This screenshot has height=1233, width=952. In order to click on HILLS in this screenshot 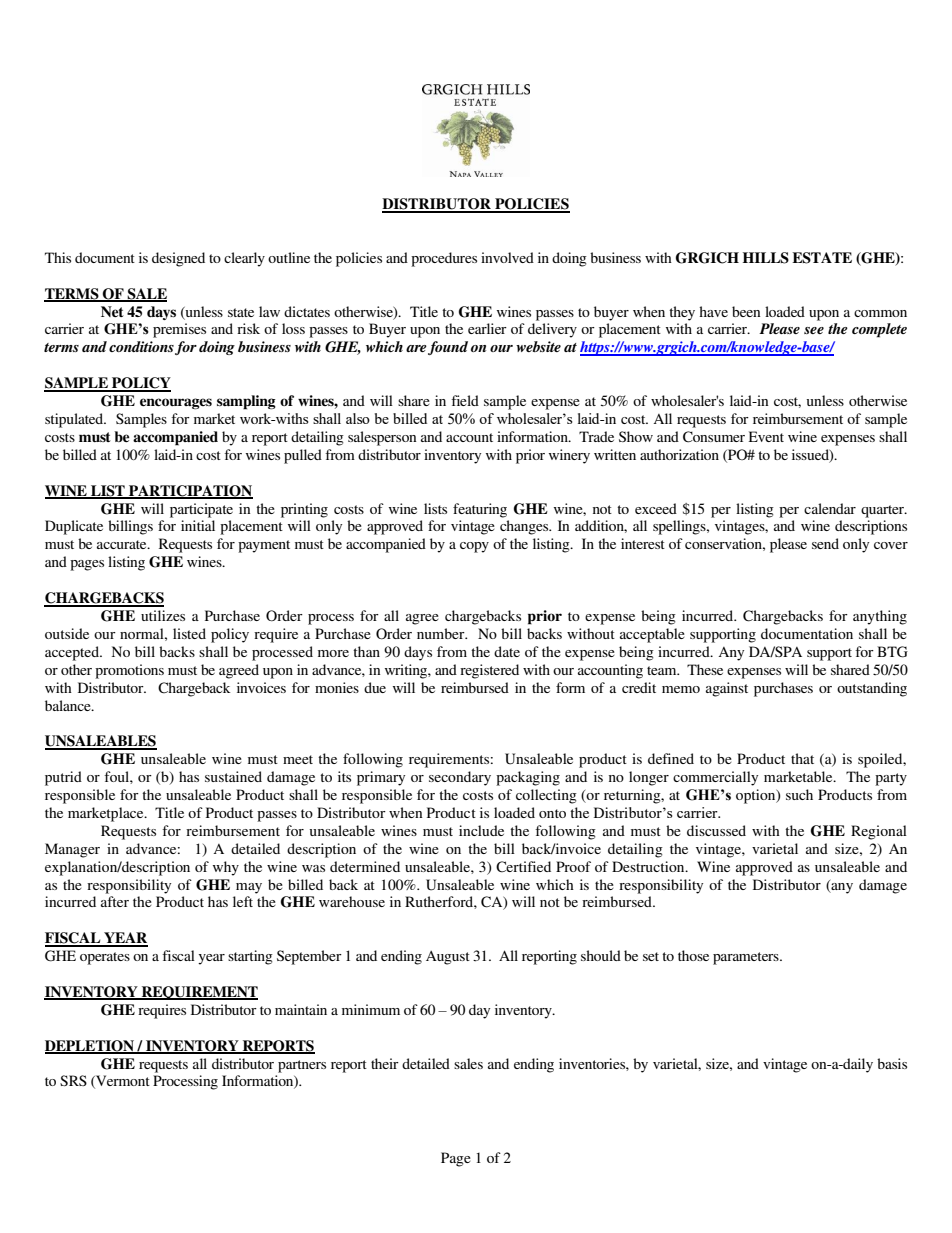, I will do `click(766, 258)`.
